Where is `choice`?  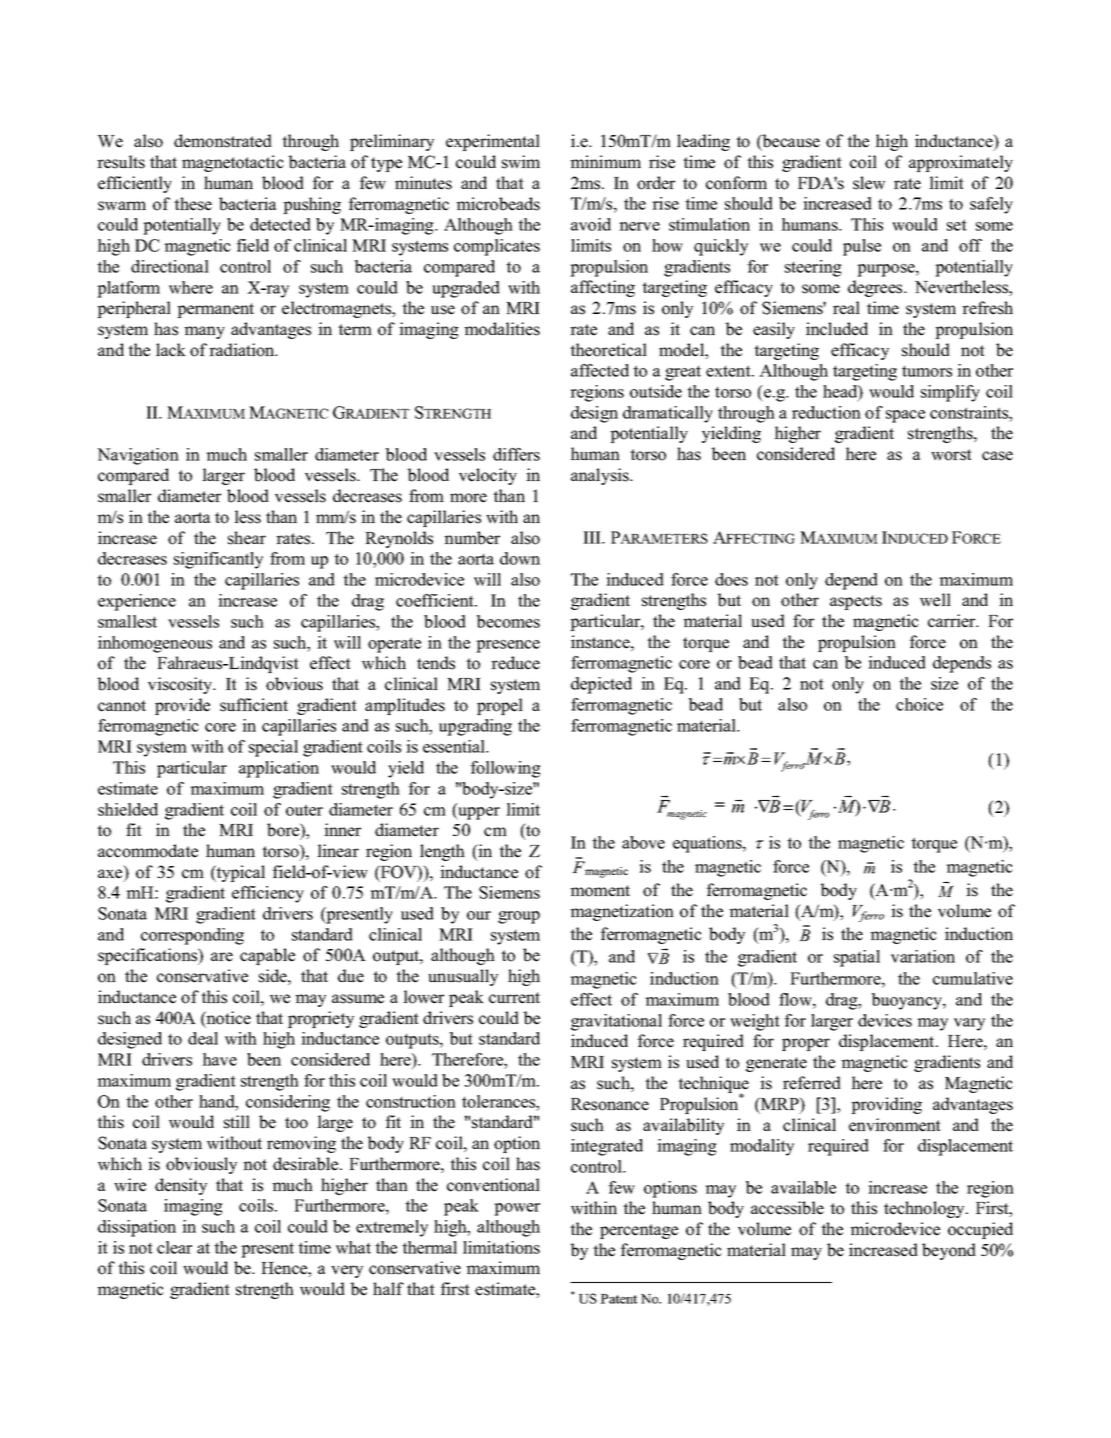 choice is located at coordinates (919, 704).
